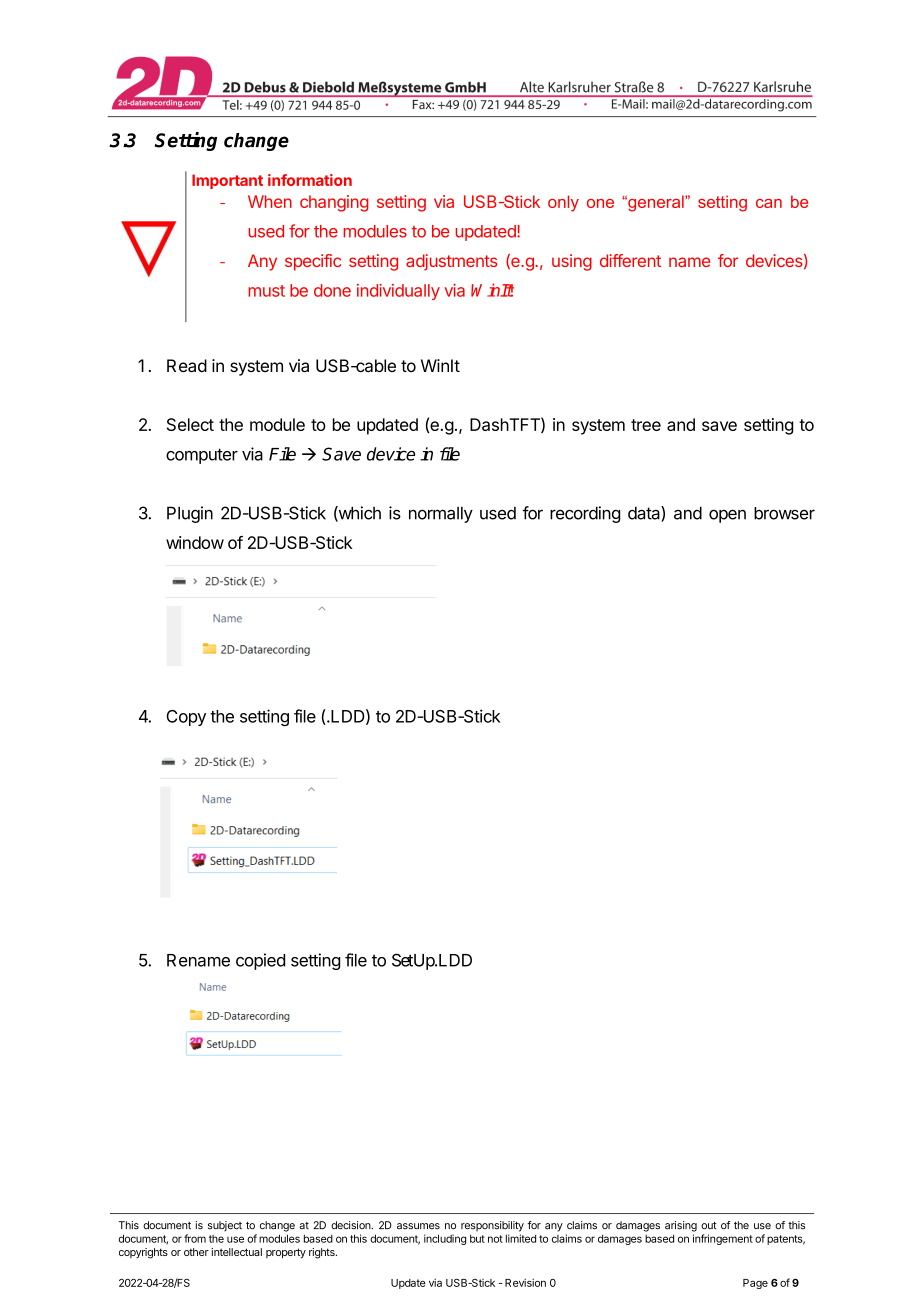 The height and width of the screenshot is (1308, 924). What do you see at coordinates (195, 542) in the screenshot?
I see `window` at bounding box center [195, 542].
